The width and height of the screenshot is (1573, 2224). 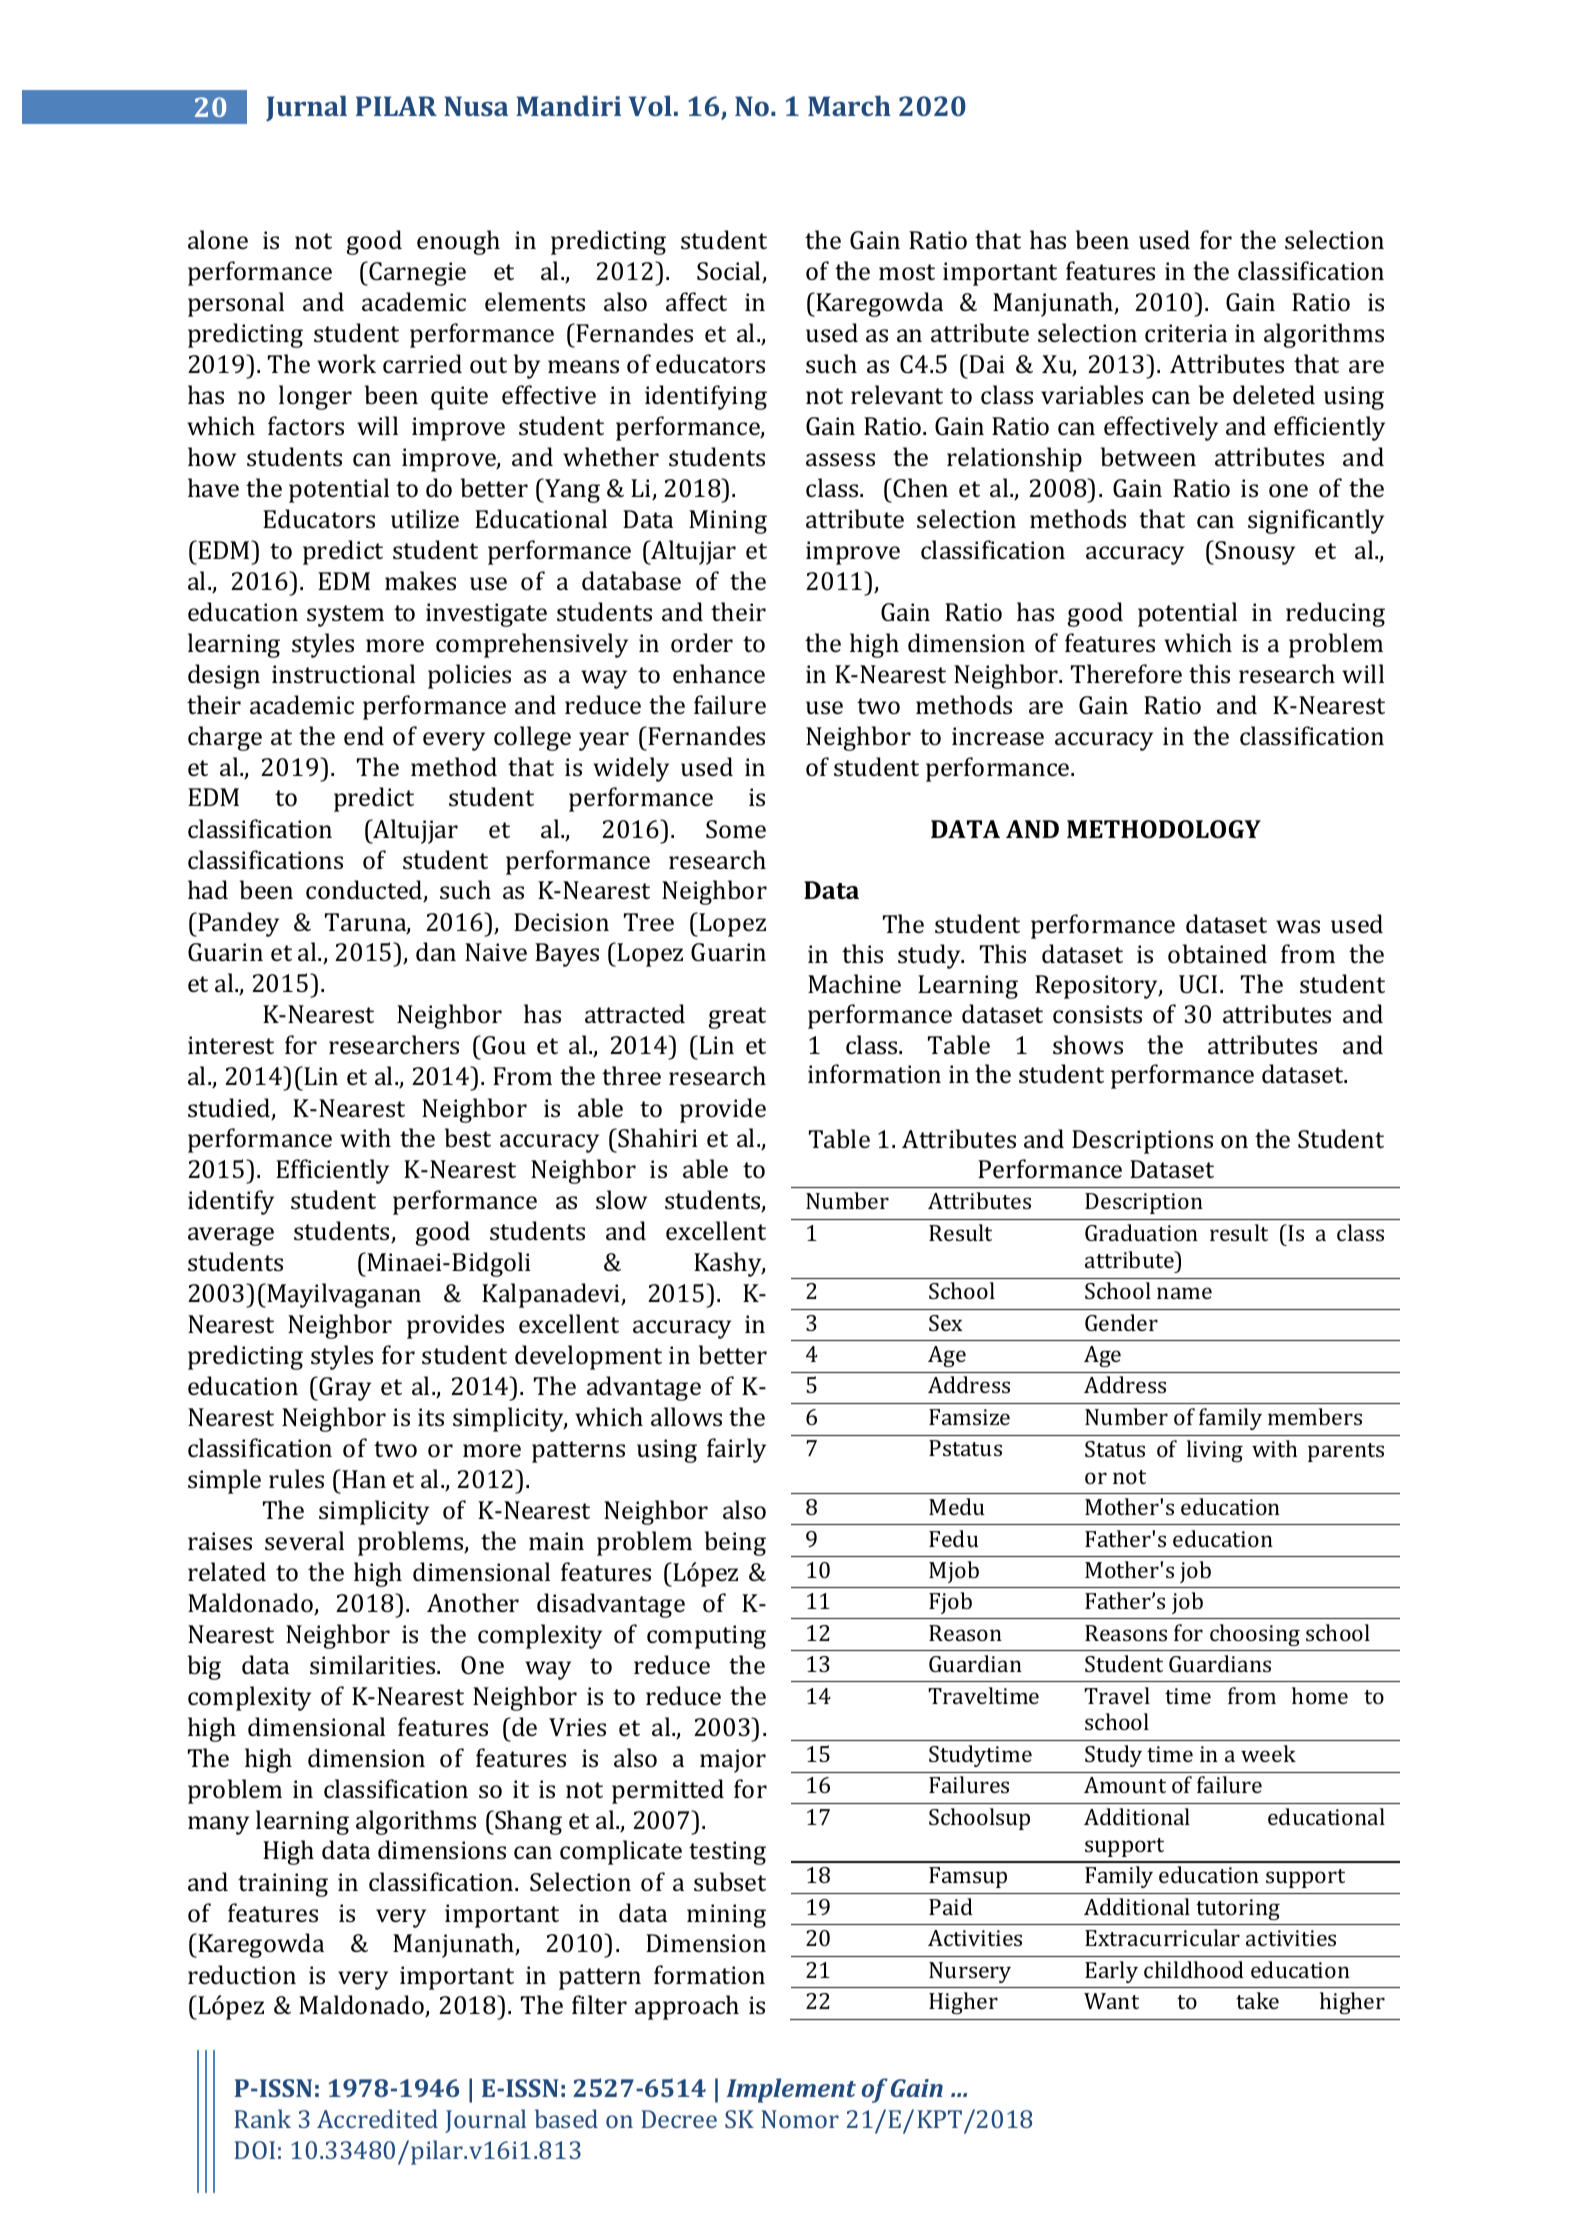 I want to click on computing, so click(x=706, y=1637).
